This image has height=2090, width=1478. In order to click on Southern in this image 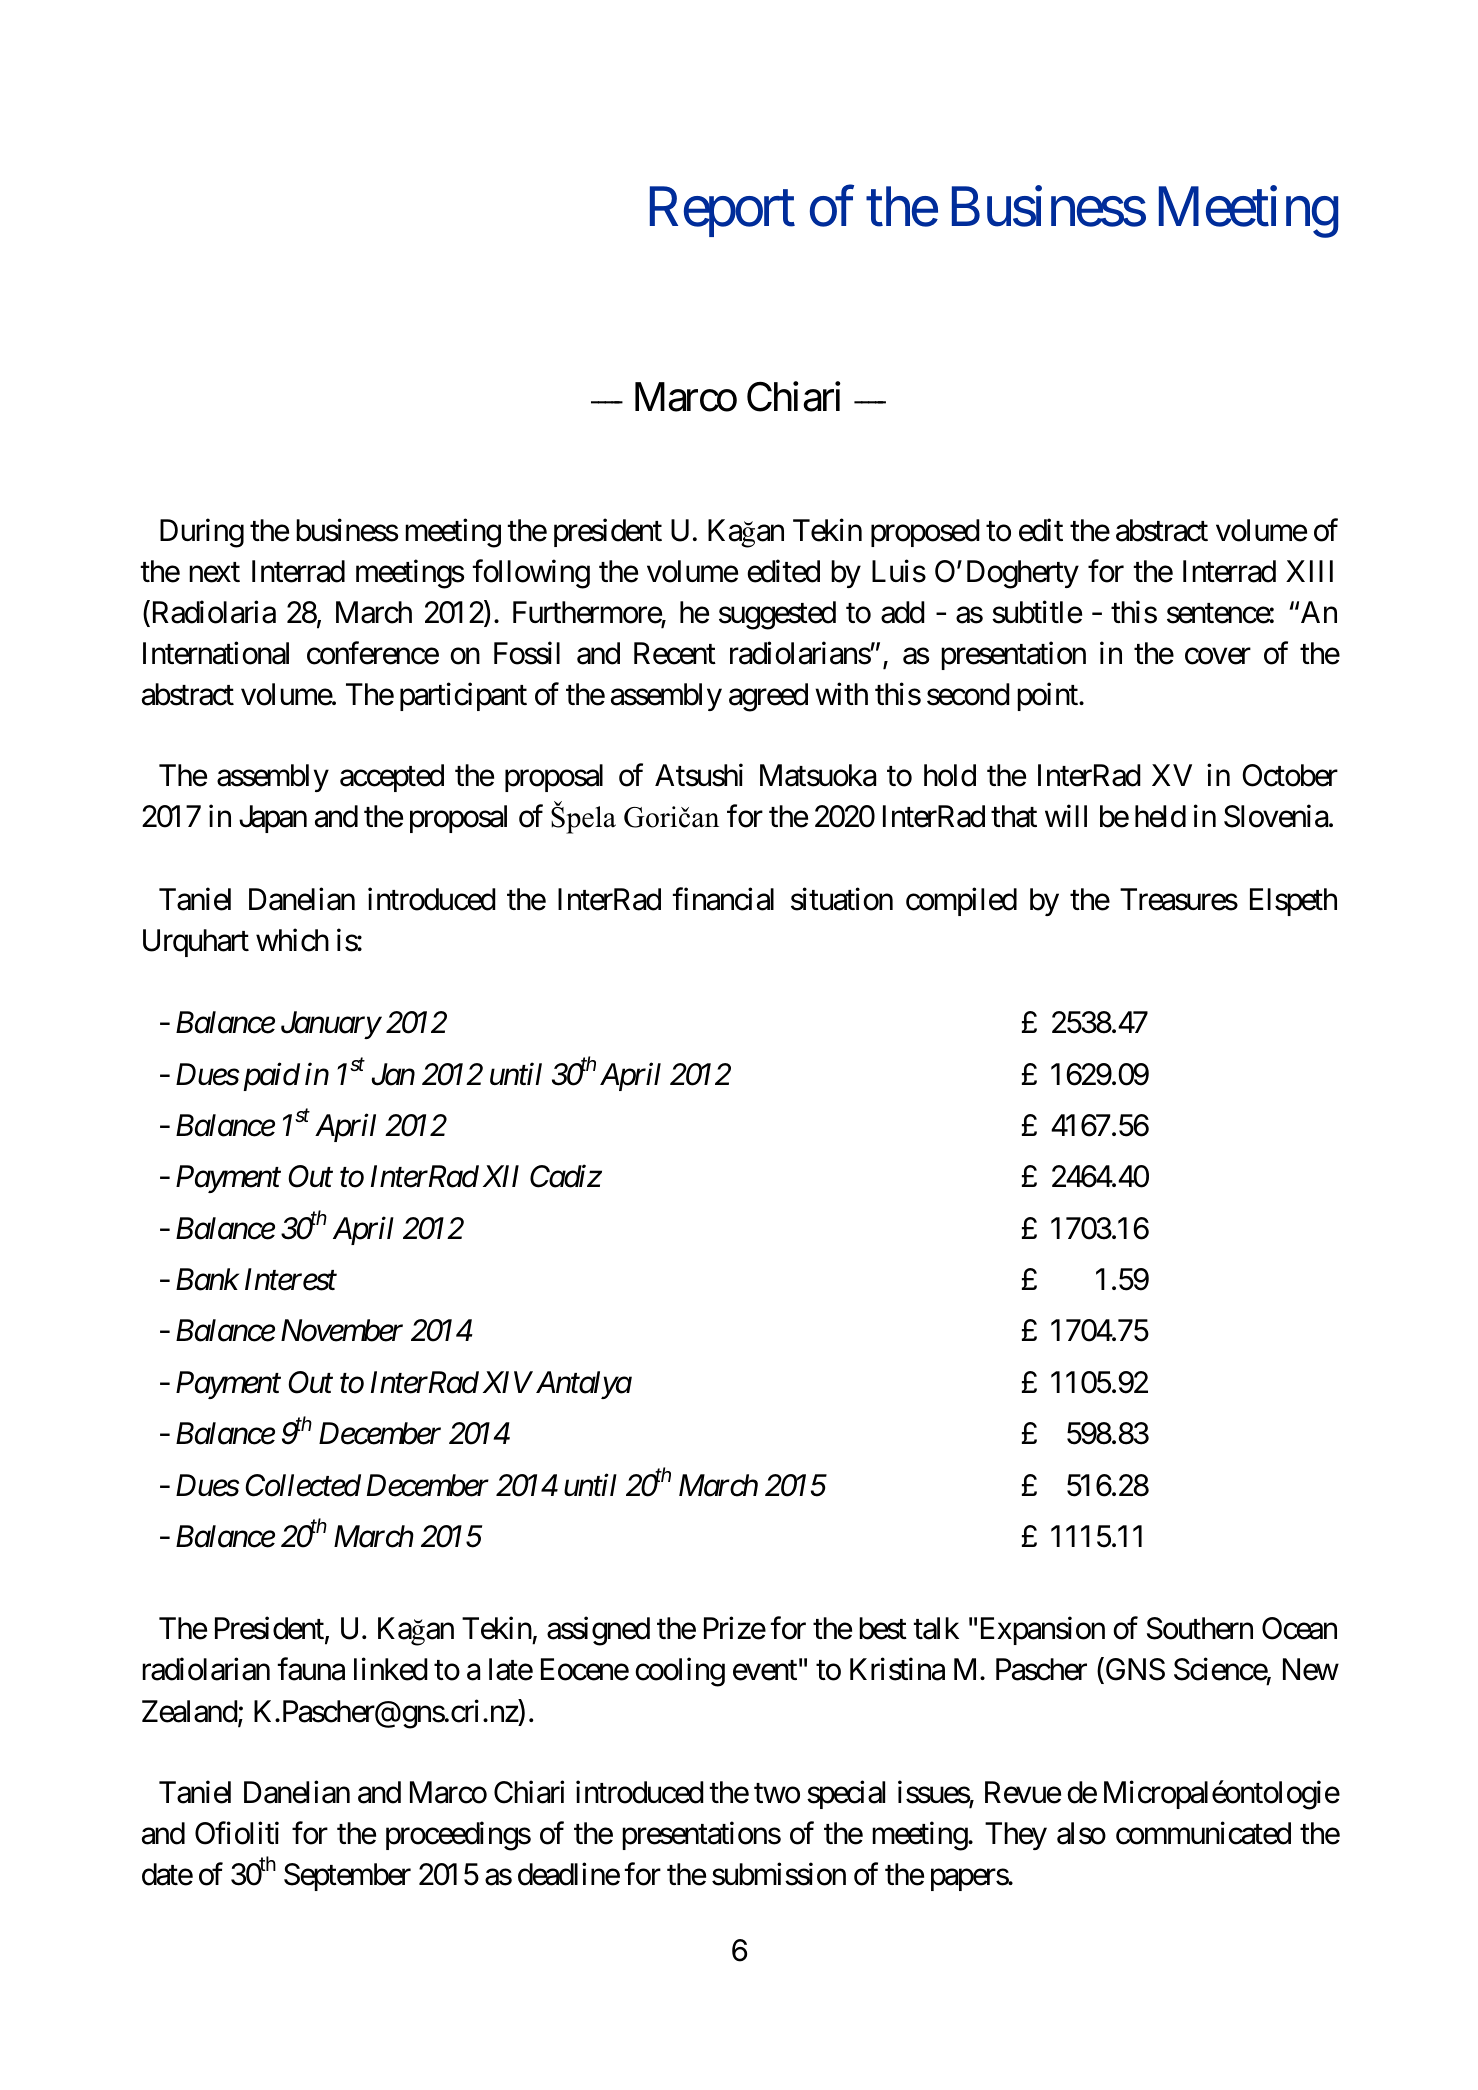, I will do `click(1200, 1628)`.
